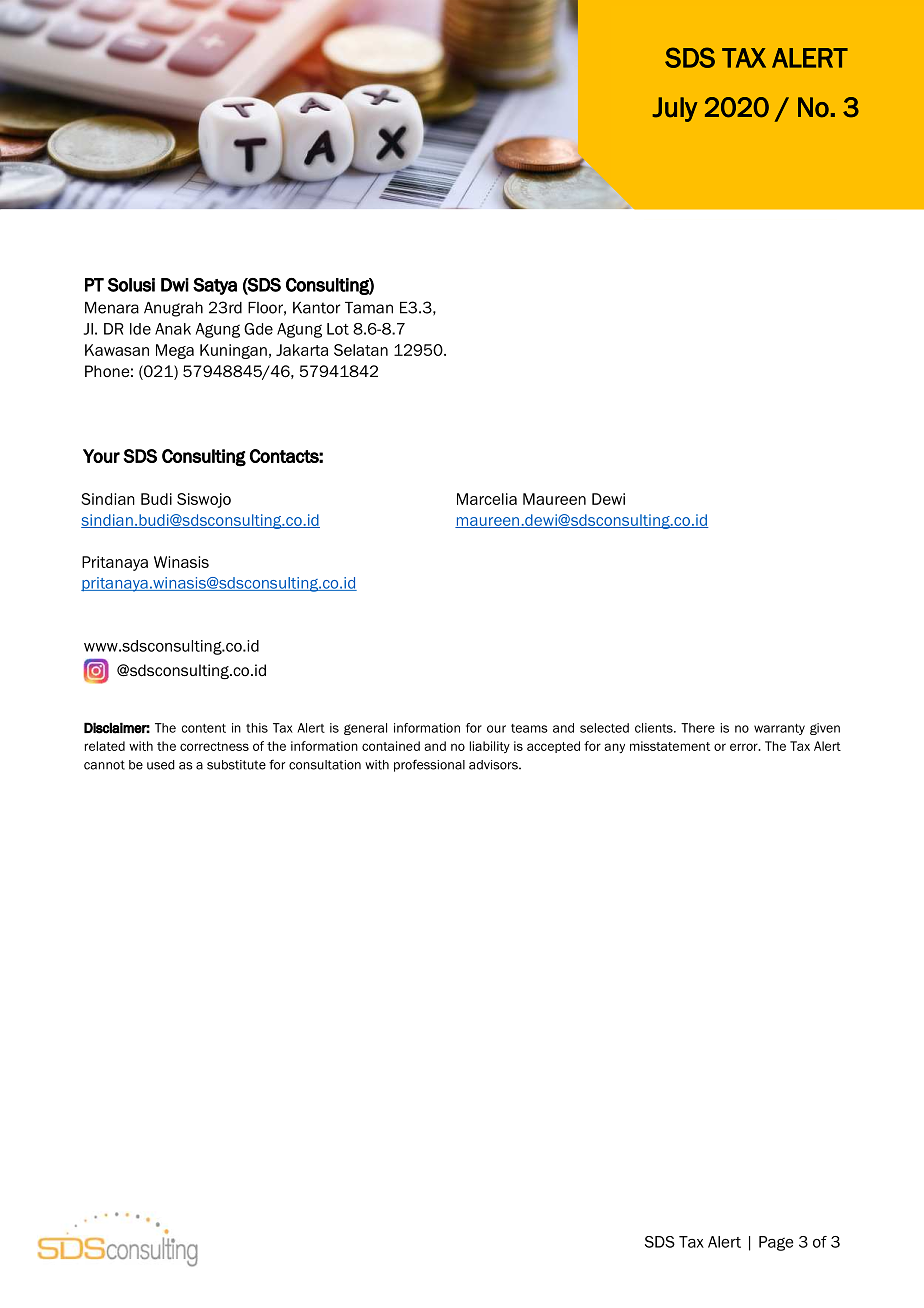  Describe the element at coordinates (161, 765) in the page. I see `used` at that location.
